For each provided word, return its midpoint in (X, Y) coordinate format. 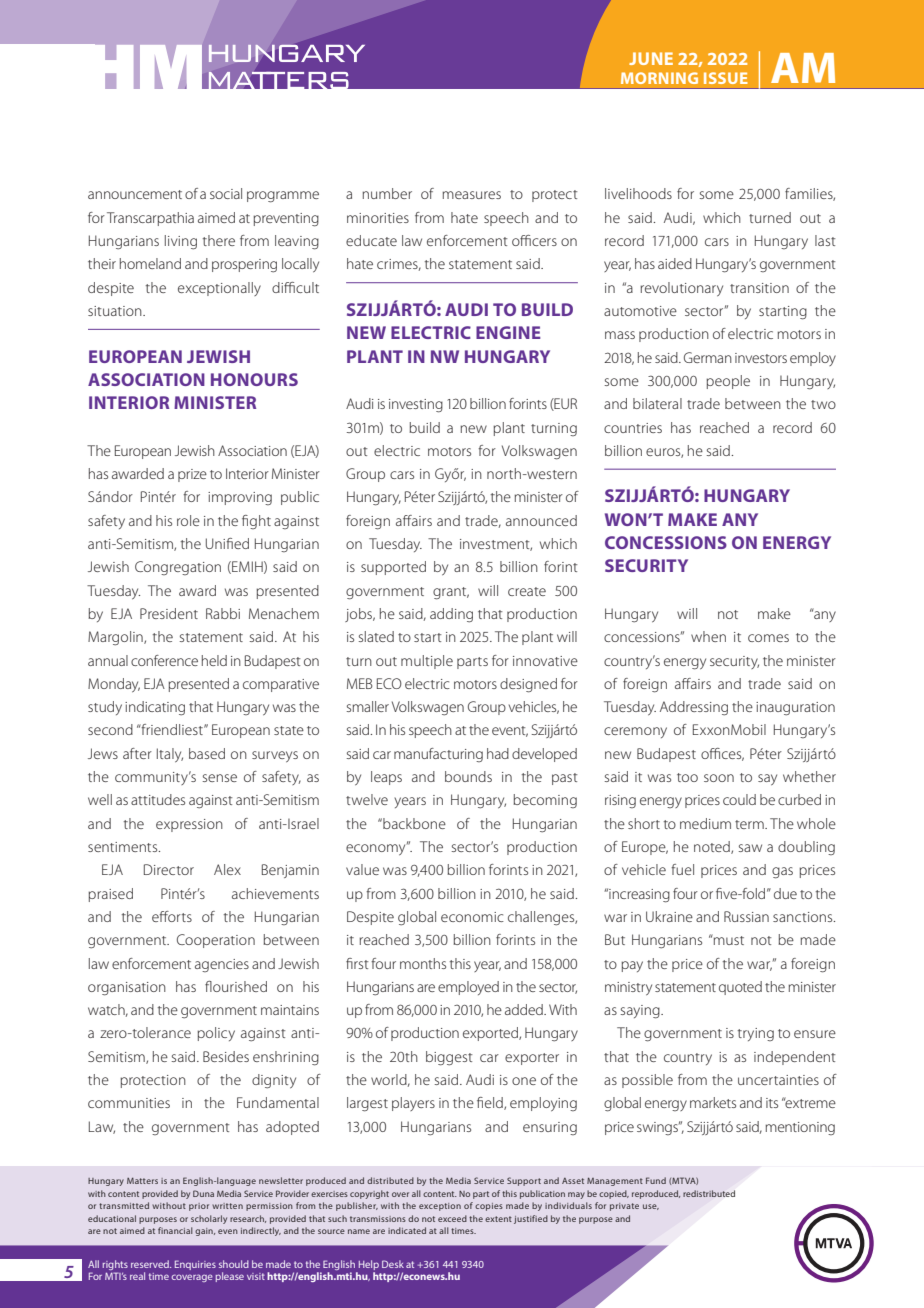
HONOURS (254, 379)
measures (471, 195)
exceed (452, 1218)
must (728, 939)
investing (416, 406)
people (728, 382)
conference (164, 660)
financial (175, 1230)
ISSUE (726, 78)
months (423, 963)
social (226, 193)
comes (768, 638)
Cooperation (216, 941)
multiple (427, 662)
